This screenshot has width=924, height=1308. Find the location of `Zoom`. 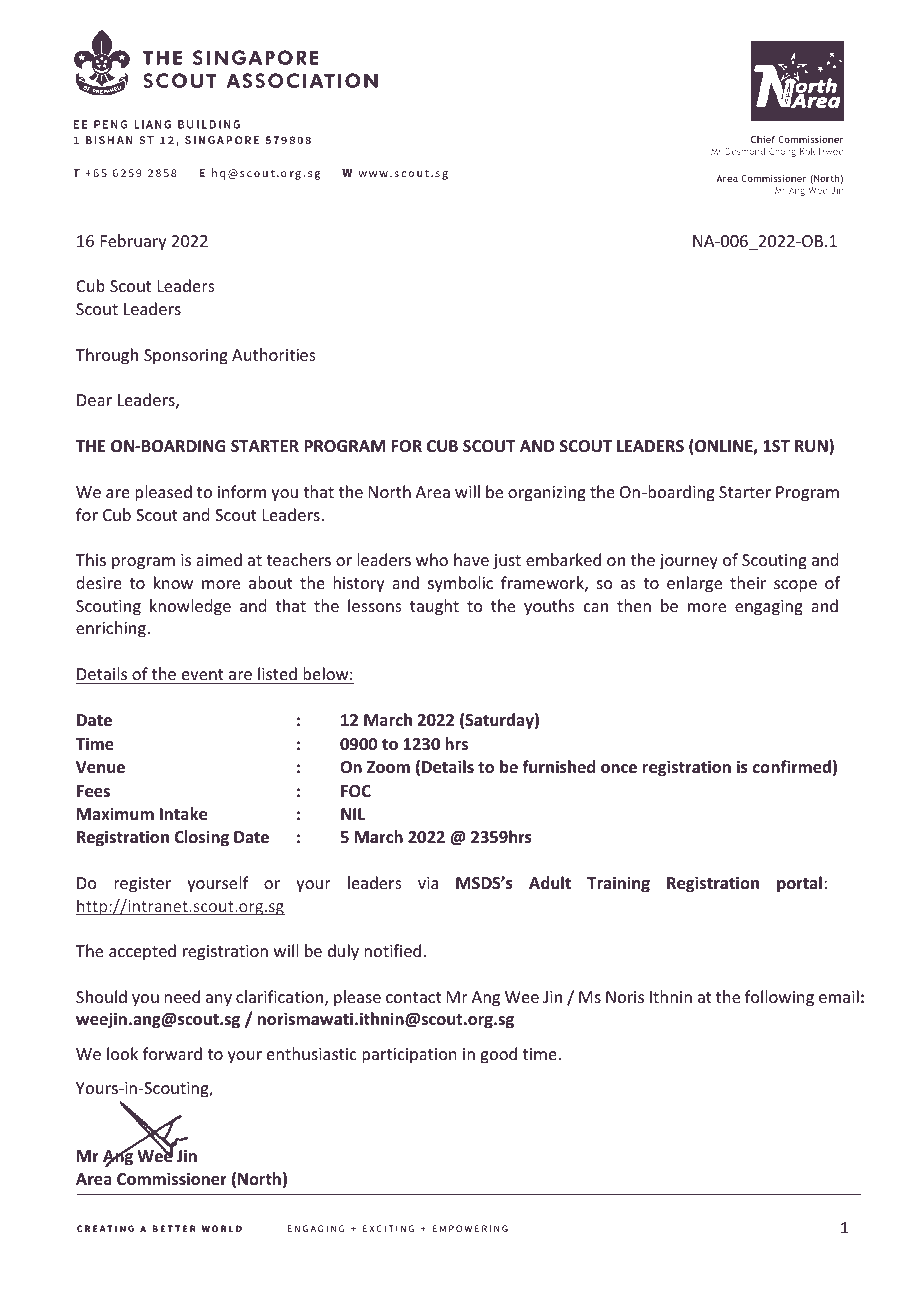

Zoom is located at coordinates (388, 767).
